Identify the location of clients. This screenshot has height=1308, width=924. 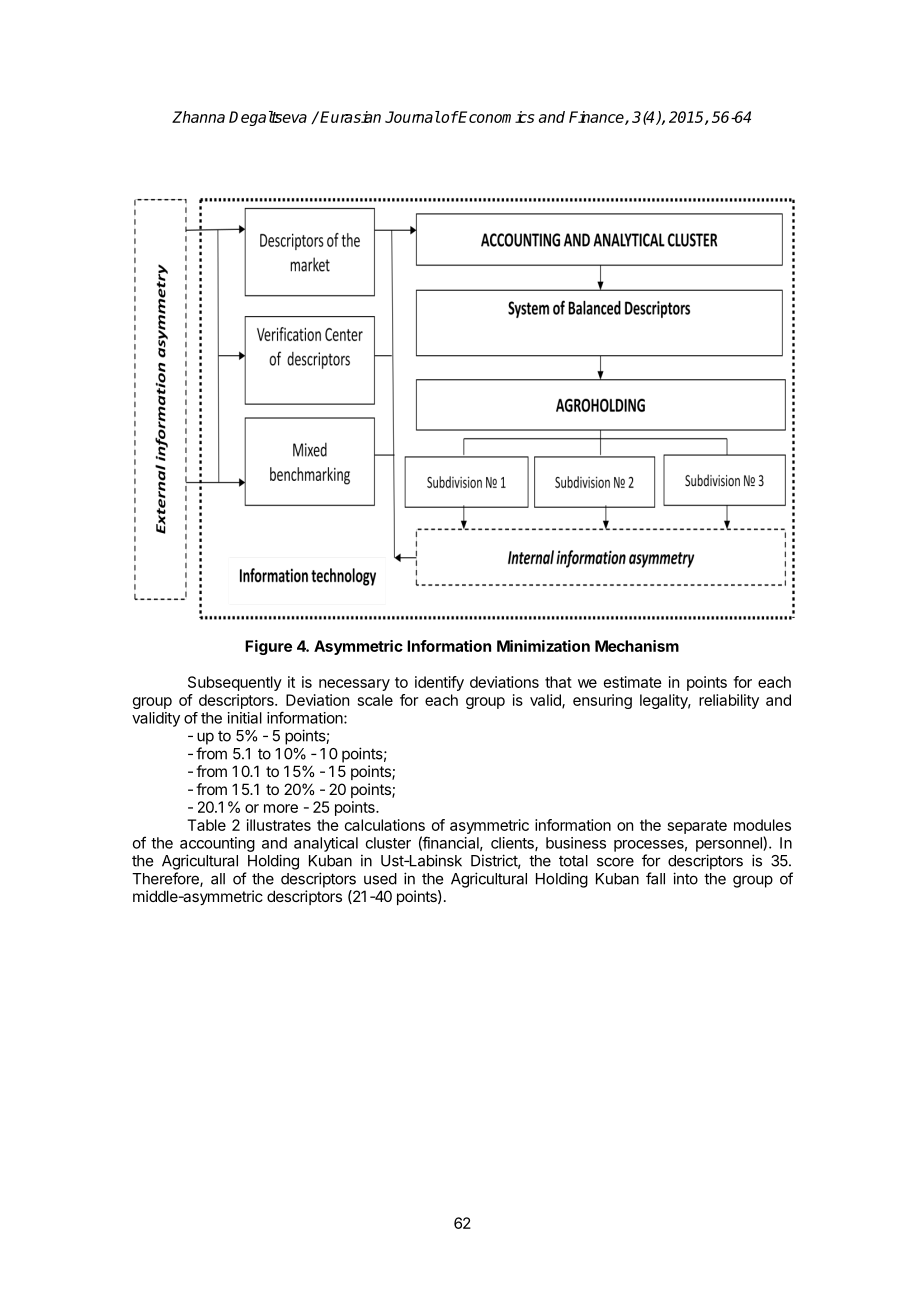
(513, 844).
